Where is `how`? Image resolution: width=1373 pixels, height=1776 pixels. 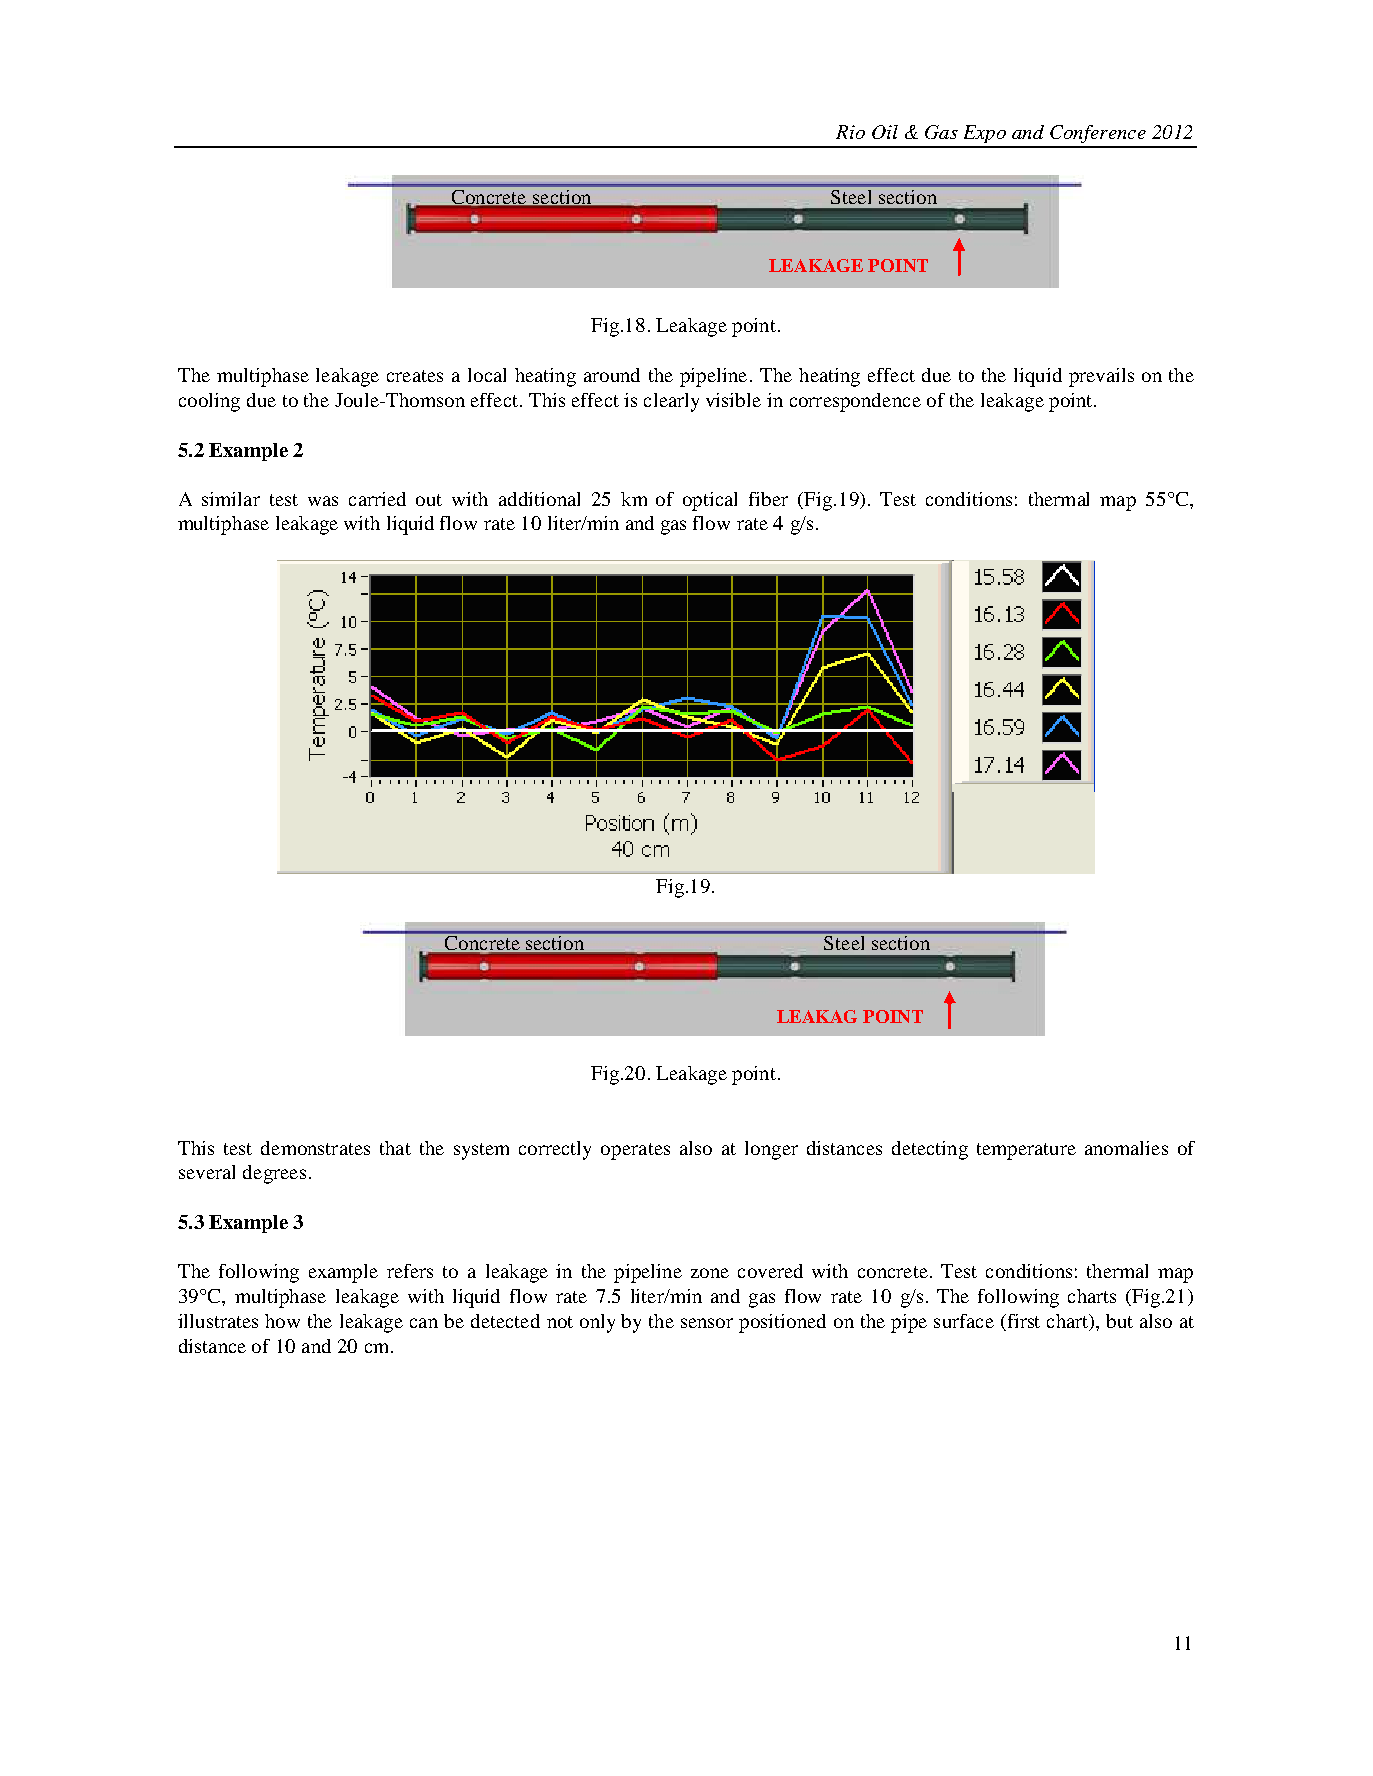
how is located at coordinates (282, 1321).
